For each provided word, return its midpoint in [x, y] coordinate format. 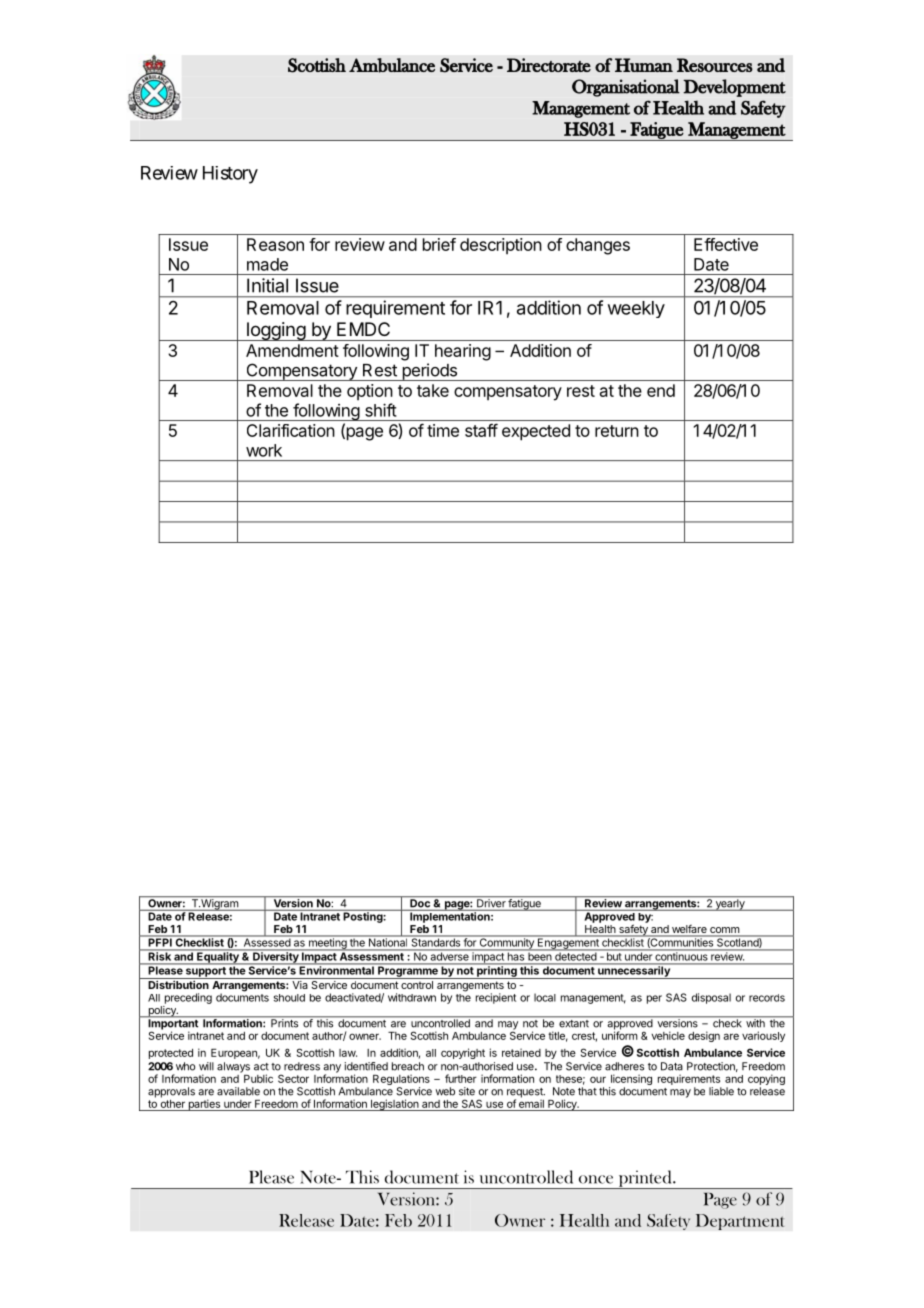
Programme [408, 971]
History [230, 175]
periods [429, 372]
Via [300, 985]
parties [204, 1105]
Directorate [549, 65]
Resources [715, 65]
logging [276, 331]
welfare [689, 930]
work [264, 450]
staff [481, 430]
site [467, 1091]
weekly [636, 309]
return [617, 431]
